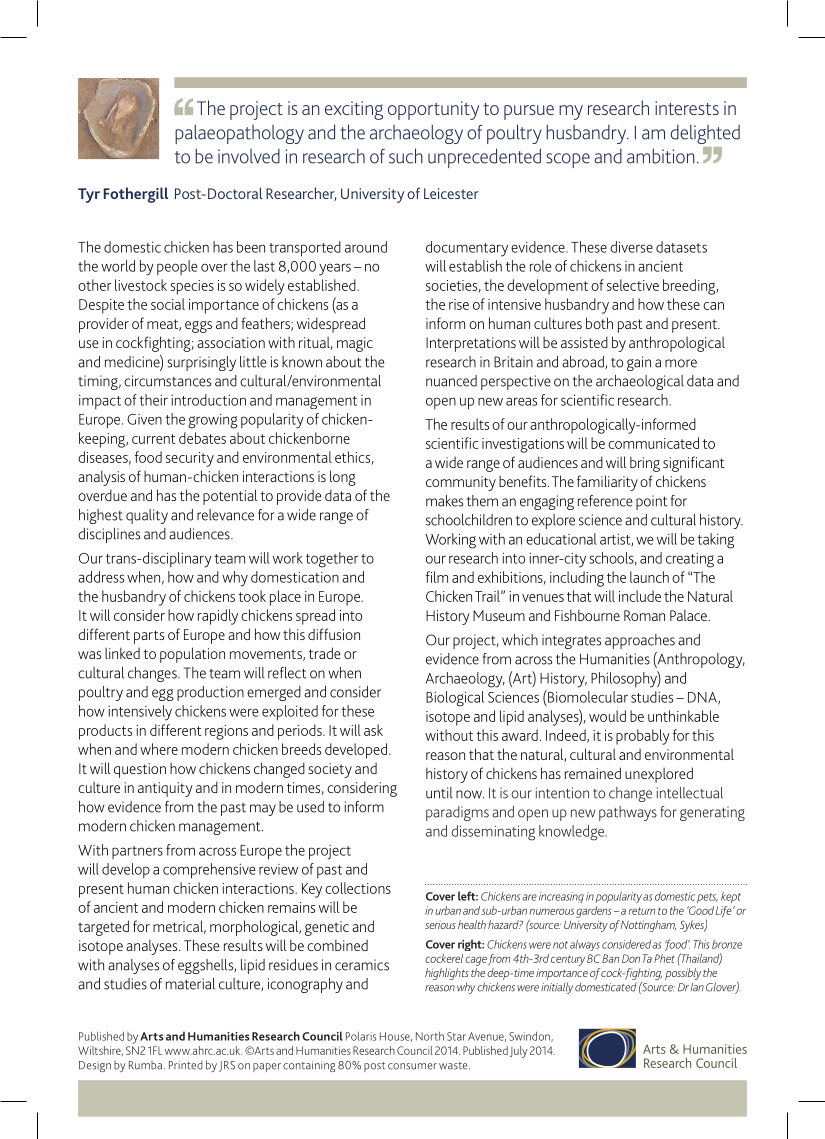  Describe the element at coordinates (628, 813) in the document. I see `pathways` at that location.
